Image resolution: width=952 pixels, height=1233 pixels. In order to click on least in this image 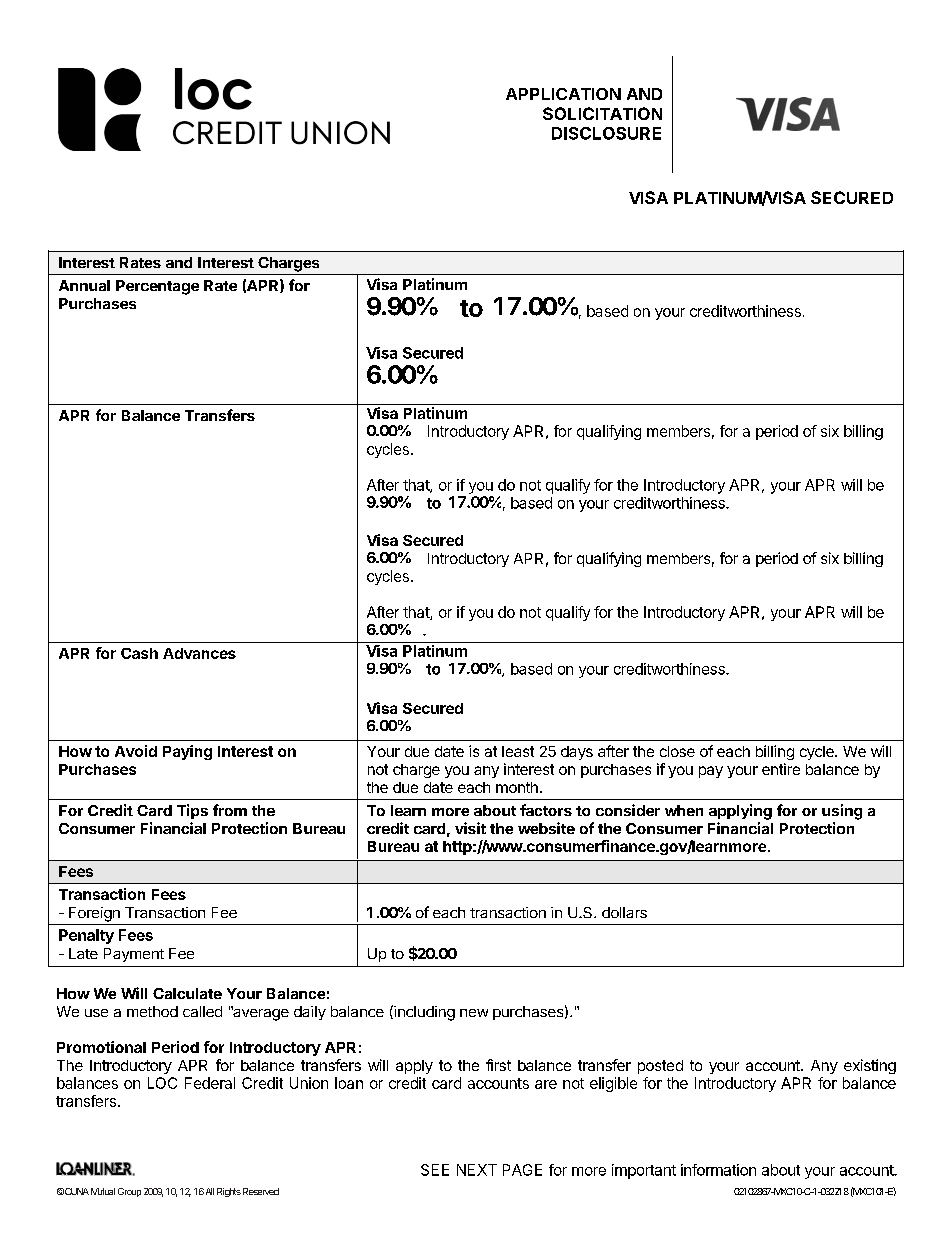, I will do `click(518, 751)`.
